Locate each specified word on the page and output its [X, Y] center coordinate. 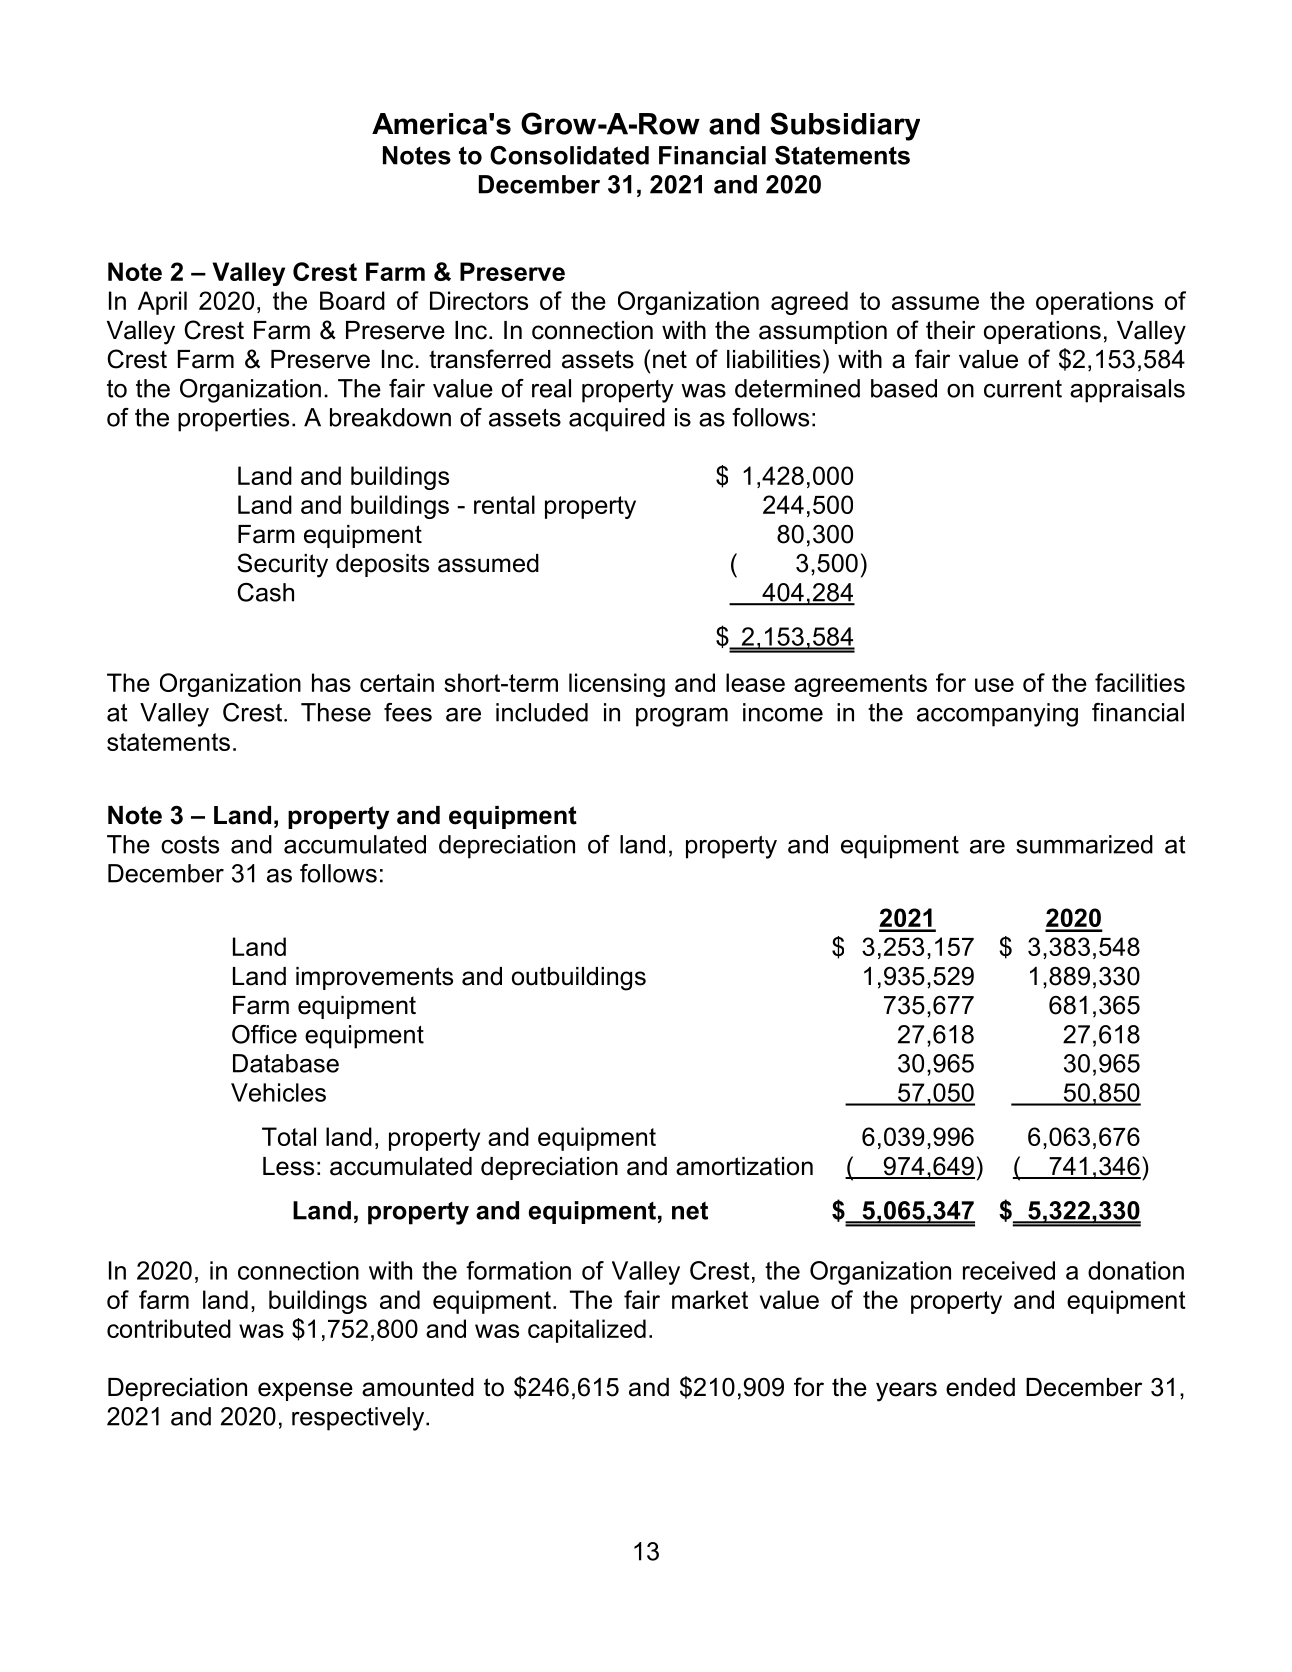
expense [305, 1391]
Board [352, 300]
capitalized [587, 1331]
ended [980, 1387]
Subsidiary [845, 126]
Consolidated [569, 155]
